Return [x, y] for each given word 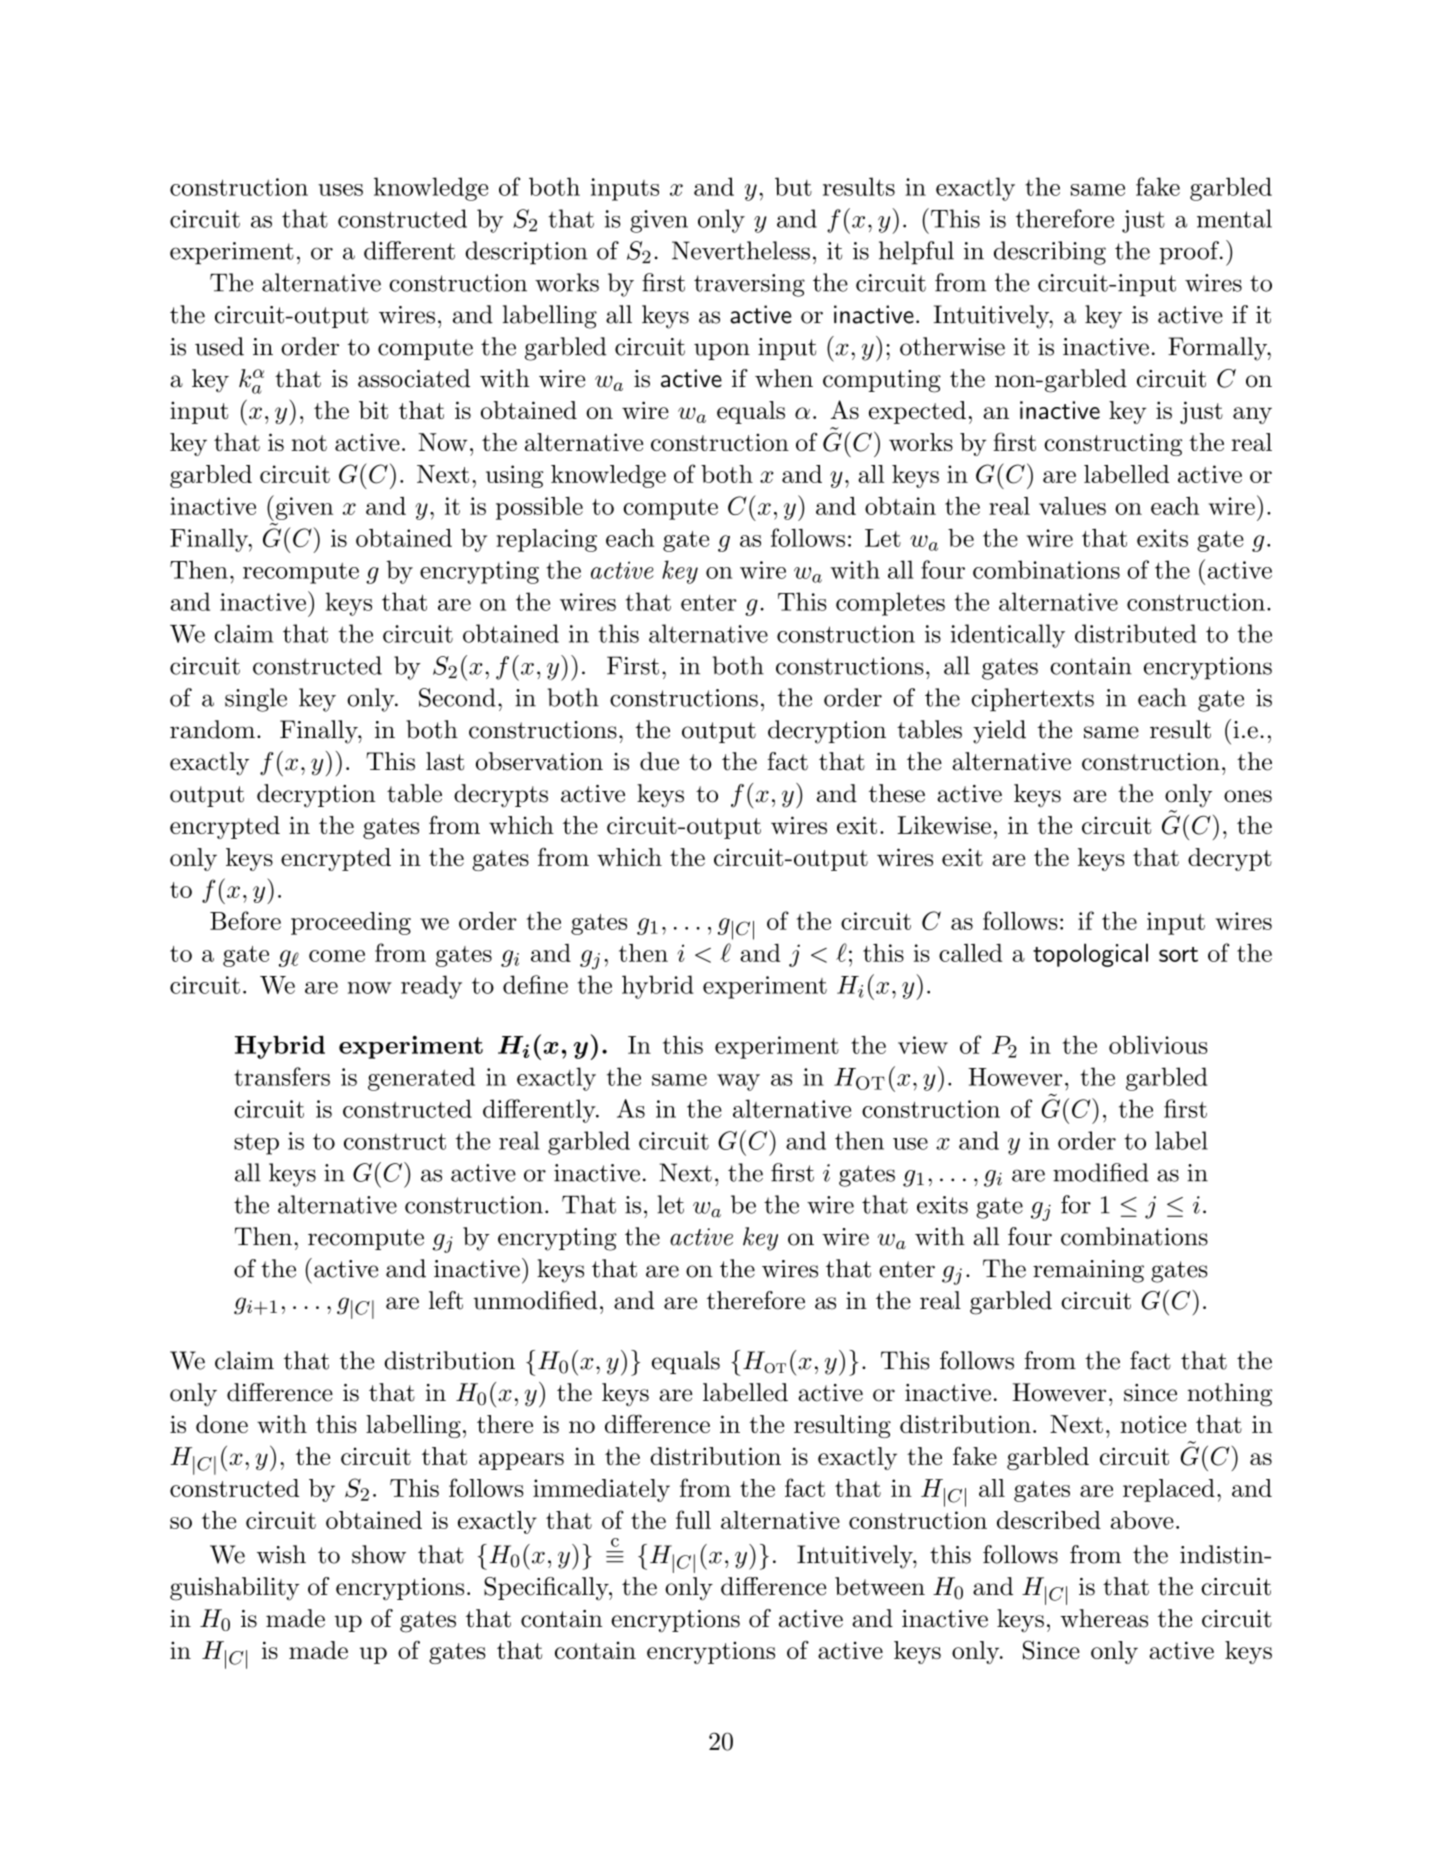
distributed [1135, 633]
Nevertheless [741, 250]
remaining [1088, 1271]
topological [1090, 955]
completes [890, 604]
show [379, 1554]
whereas [1104, 1618]
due [659, 761]
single [256, 700]
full [693, 1519]
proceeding [351, 923]
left [446, 1300]
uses [340, 190]
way [738, 1082]
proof [1190, 253]
